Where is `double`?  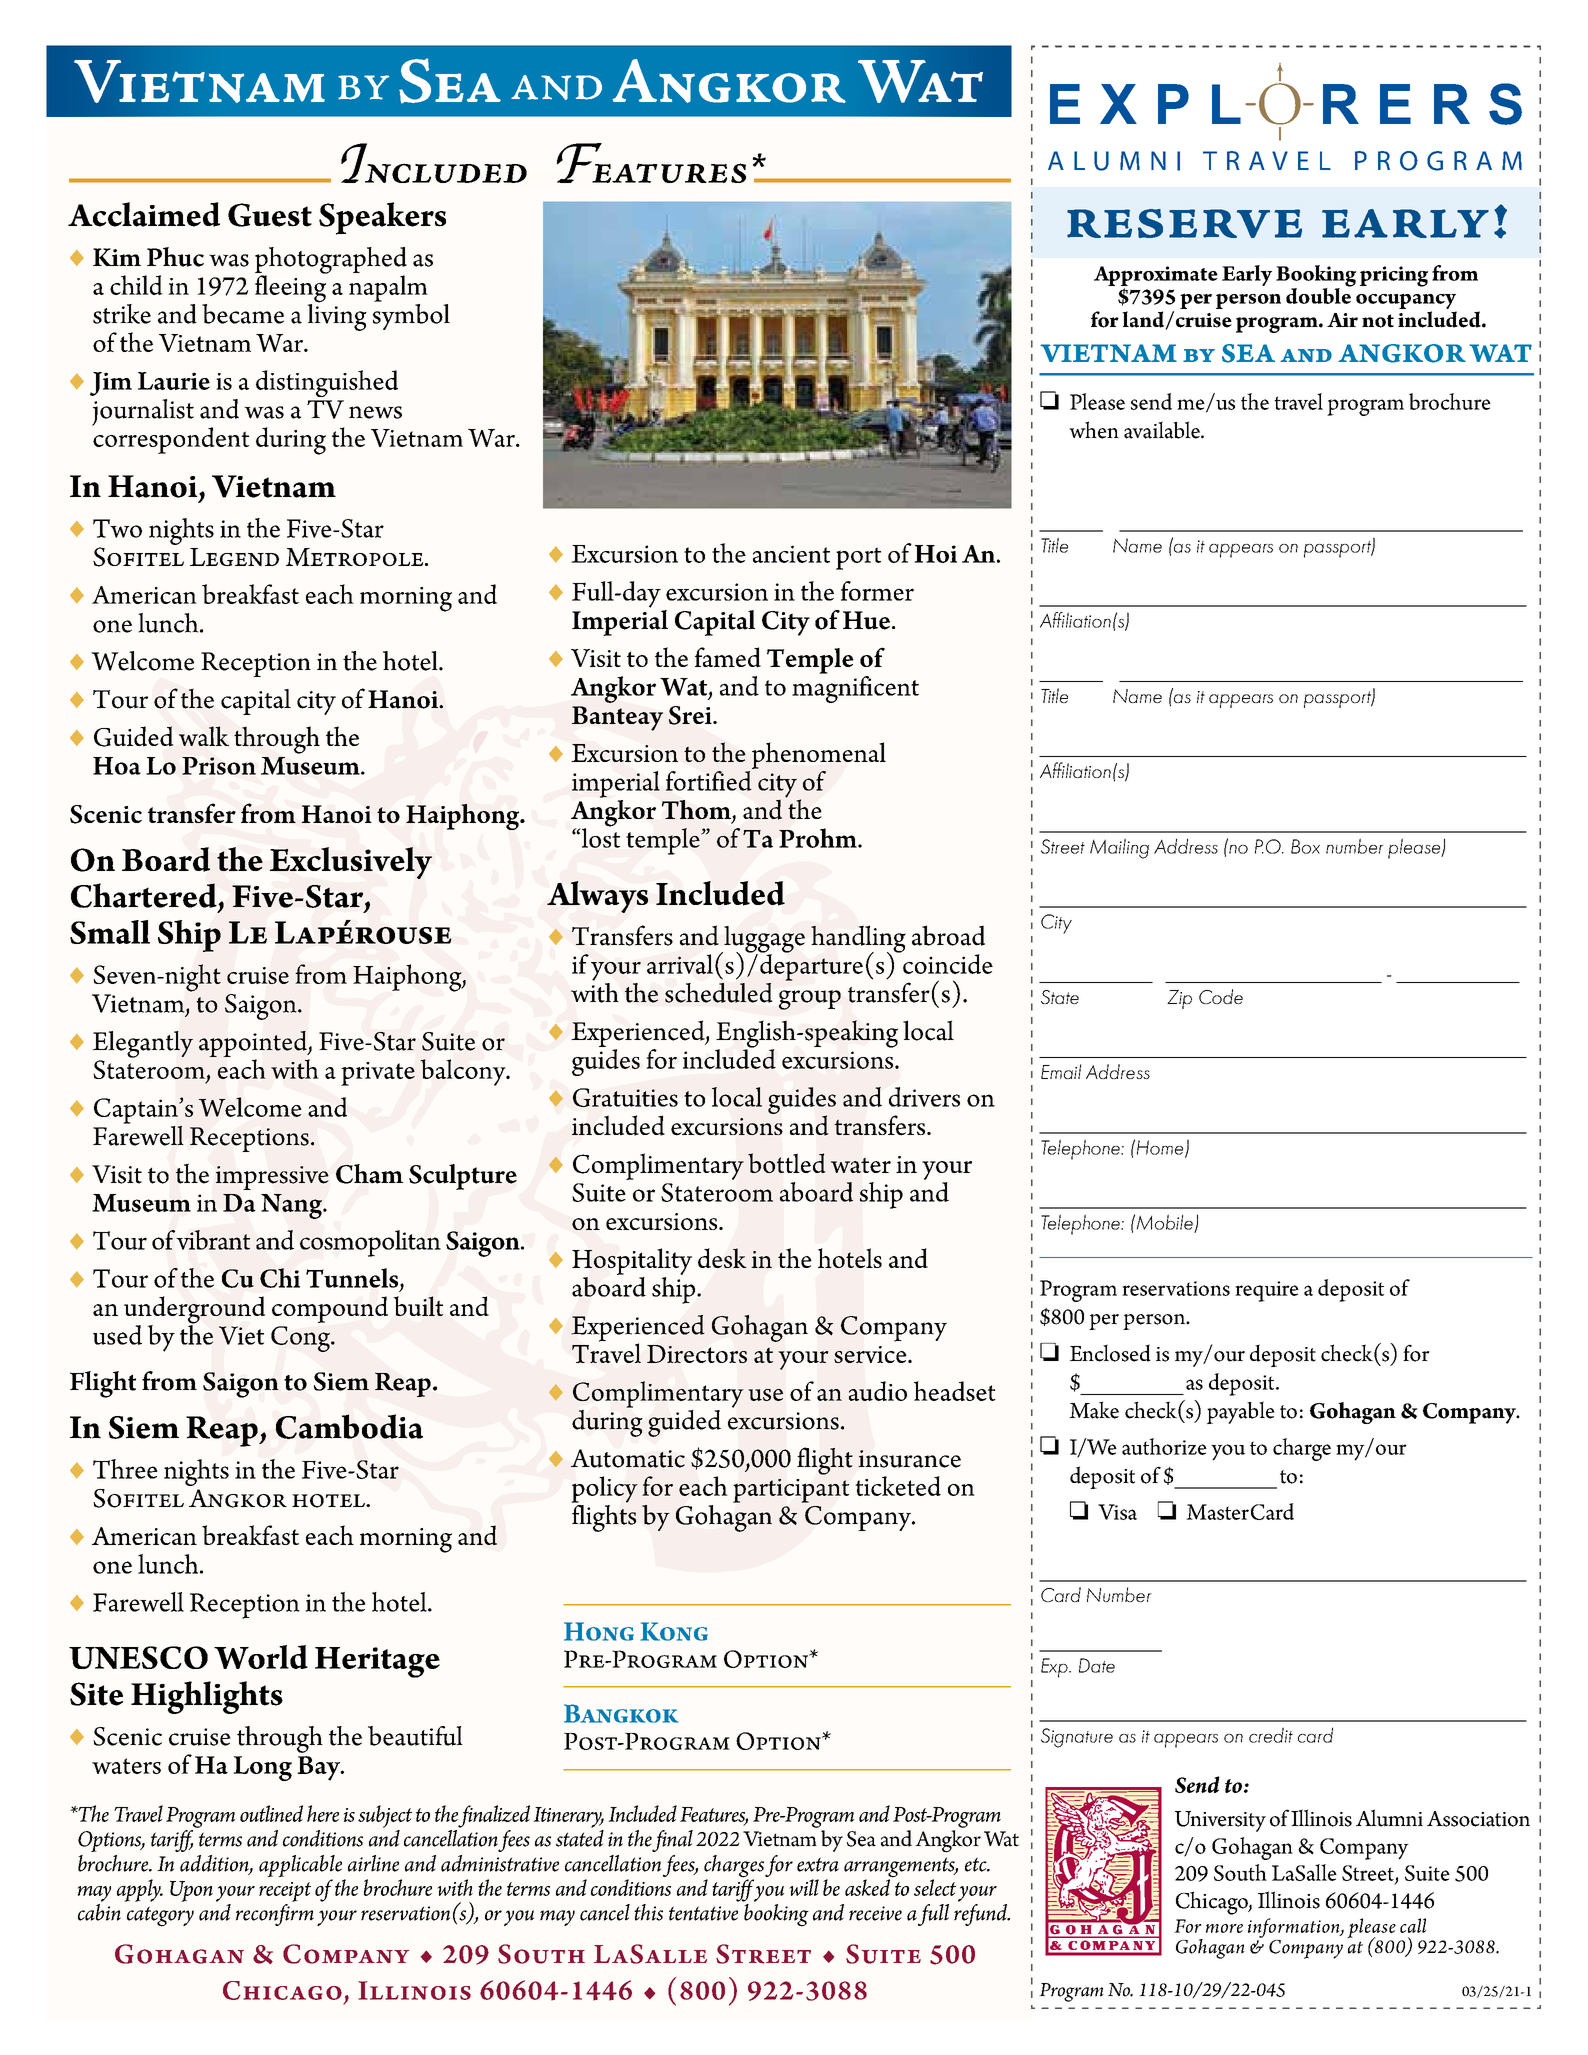
double is located at coordinates (1319, 295).
